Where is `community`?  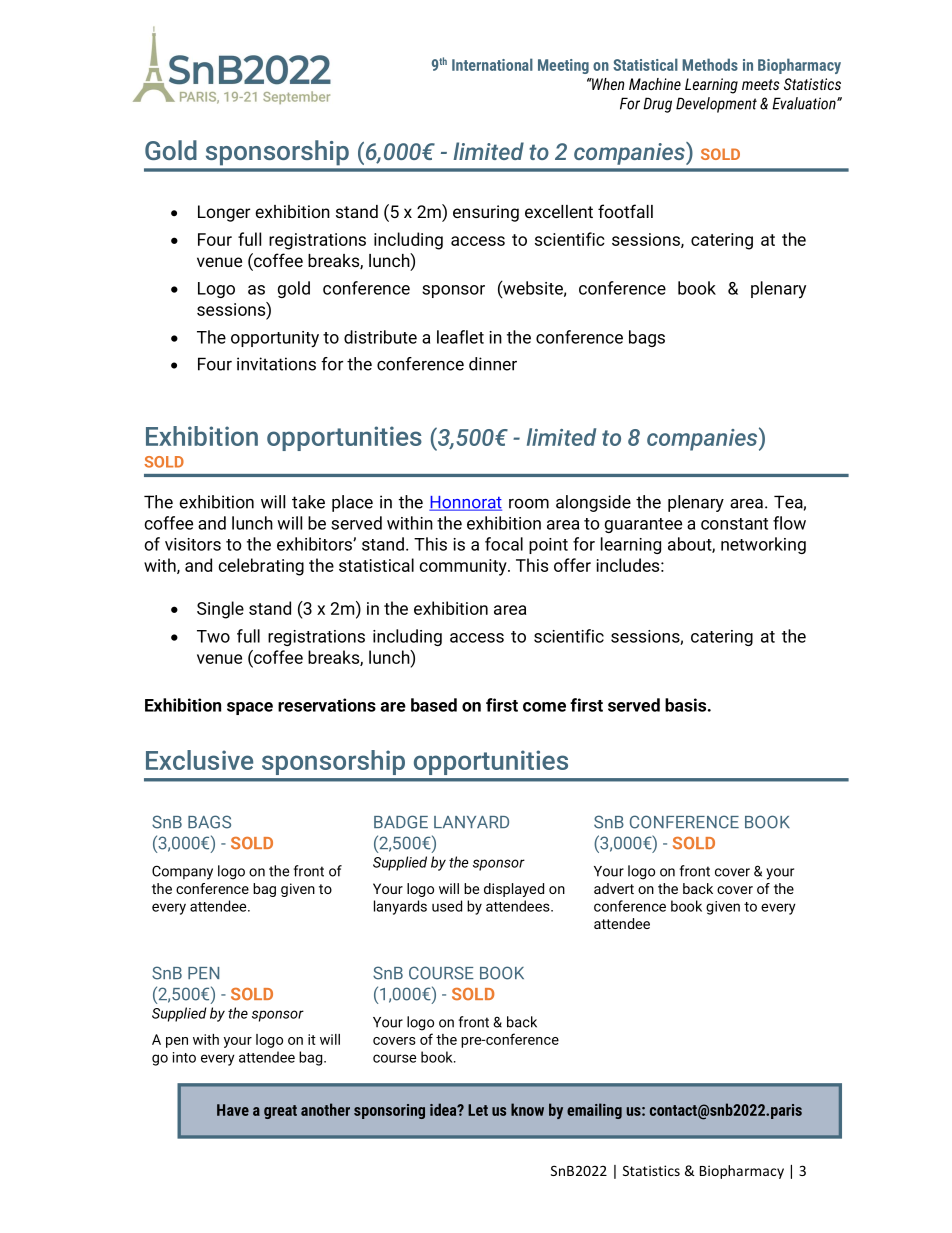 community is located at coordinates (464, 567).
